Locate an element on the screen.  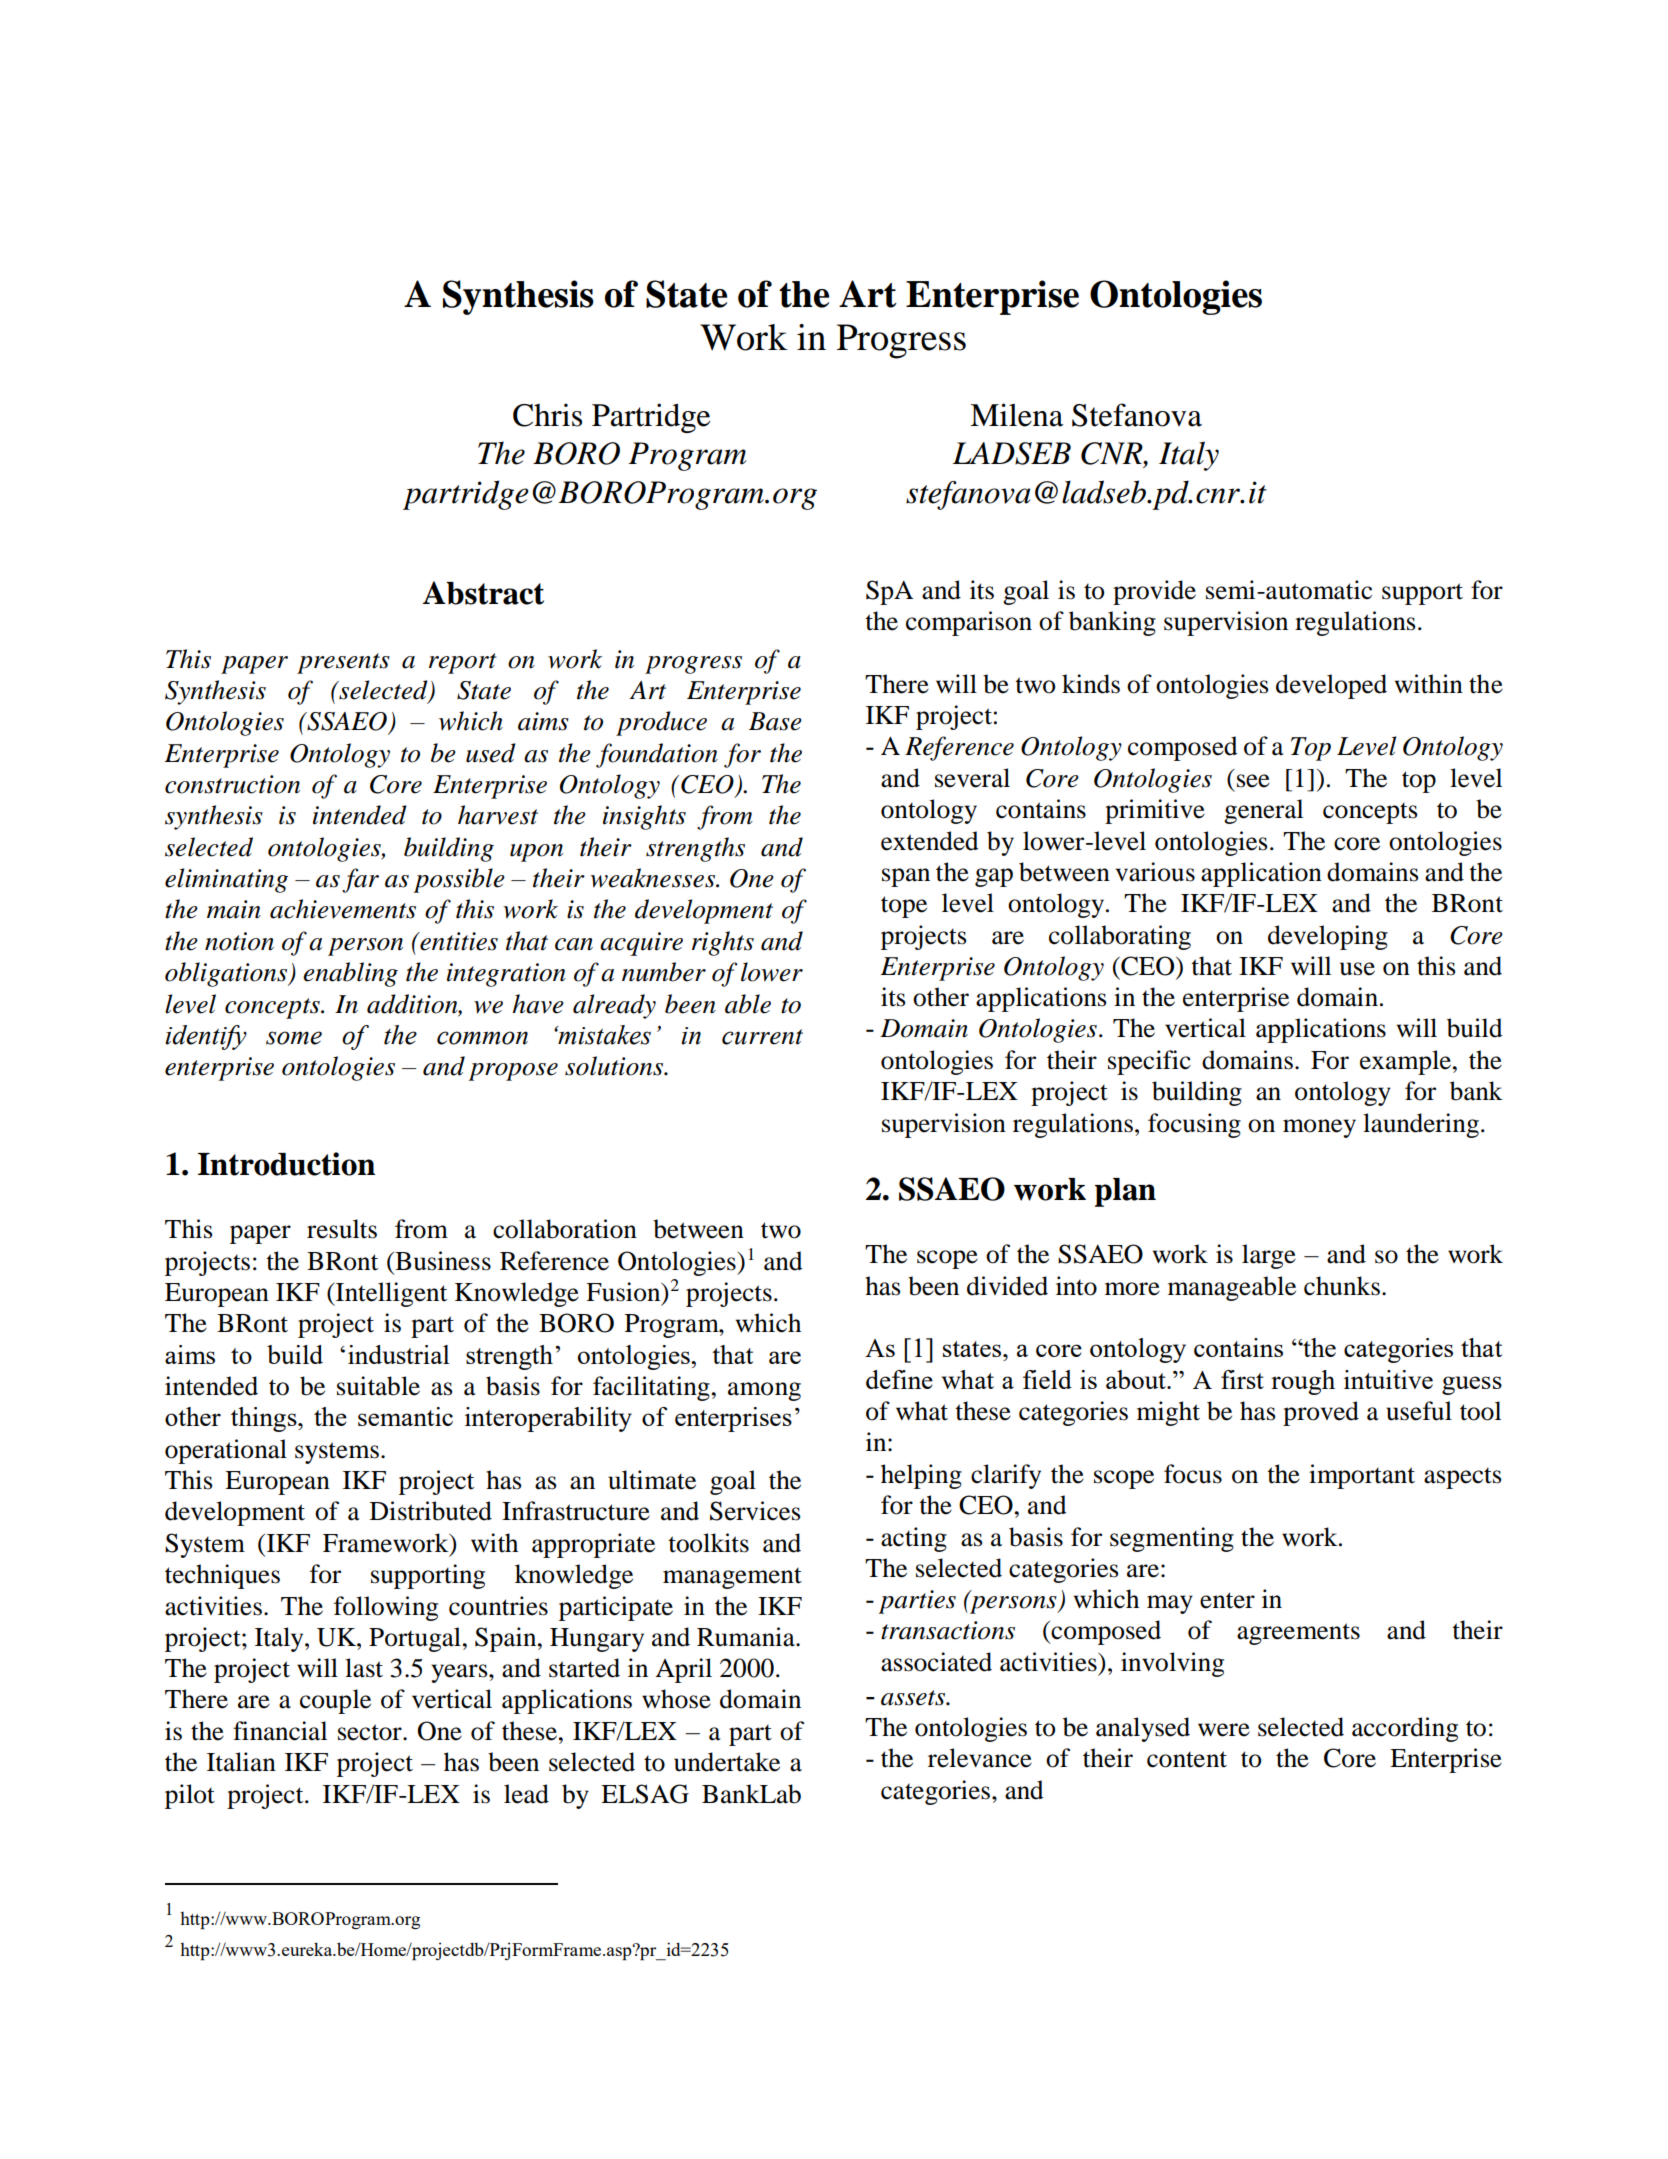
Intelligent is located at coordinates (390, 1294).
